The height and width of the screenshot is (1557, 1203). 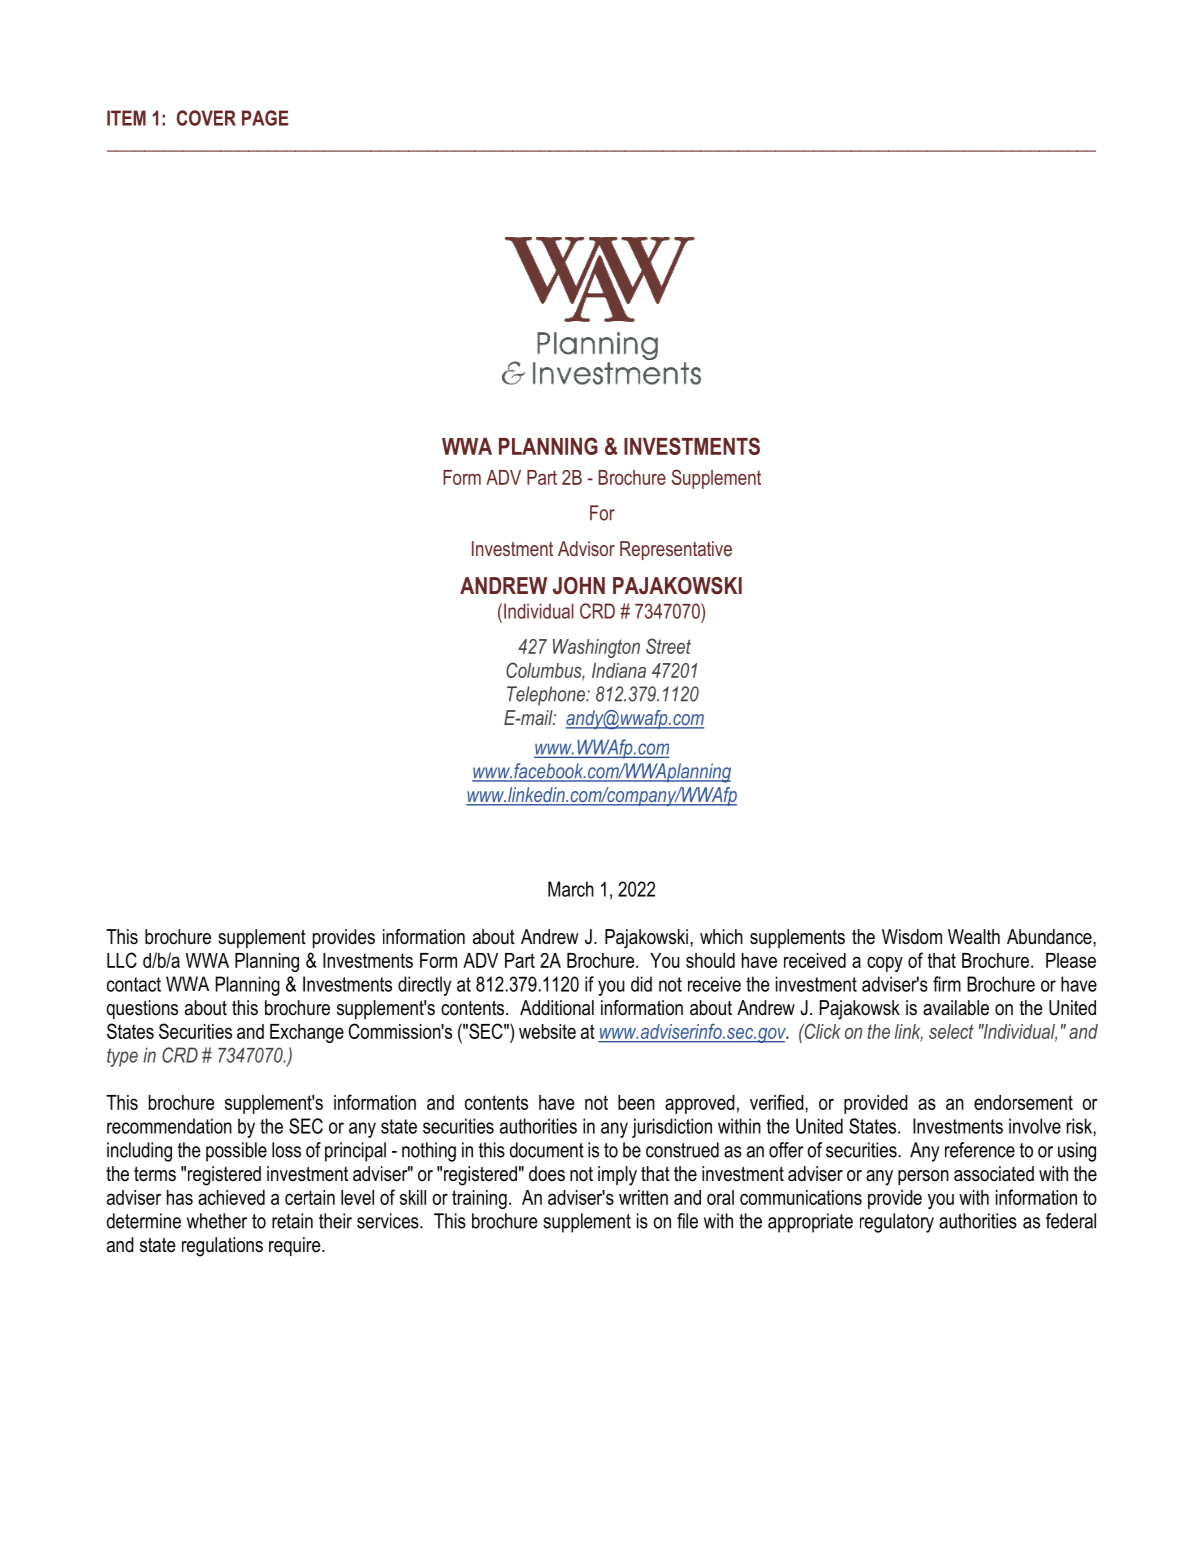 I want to click on written, so click(x=643, y=1197).
